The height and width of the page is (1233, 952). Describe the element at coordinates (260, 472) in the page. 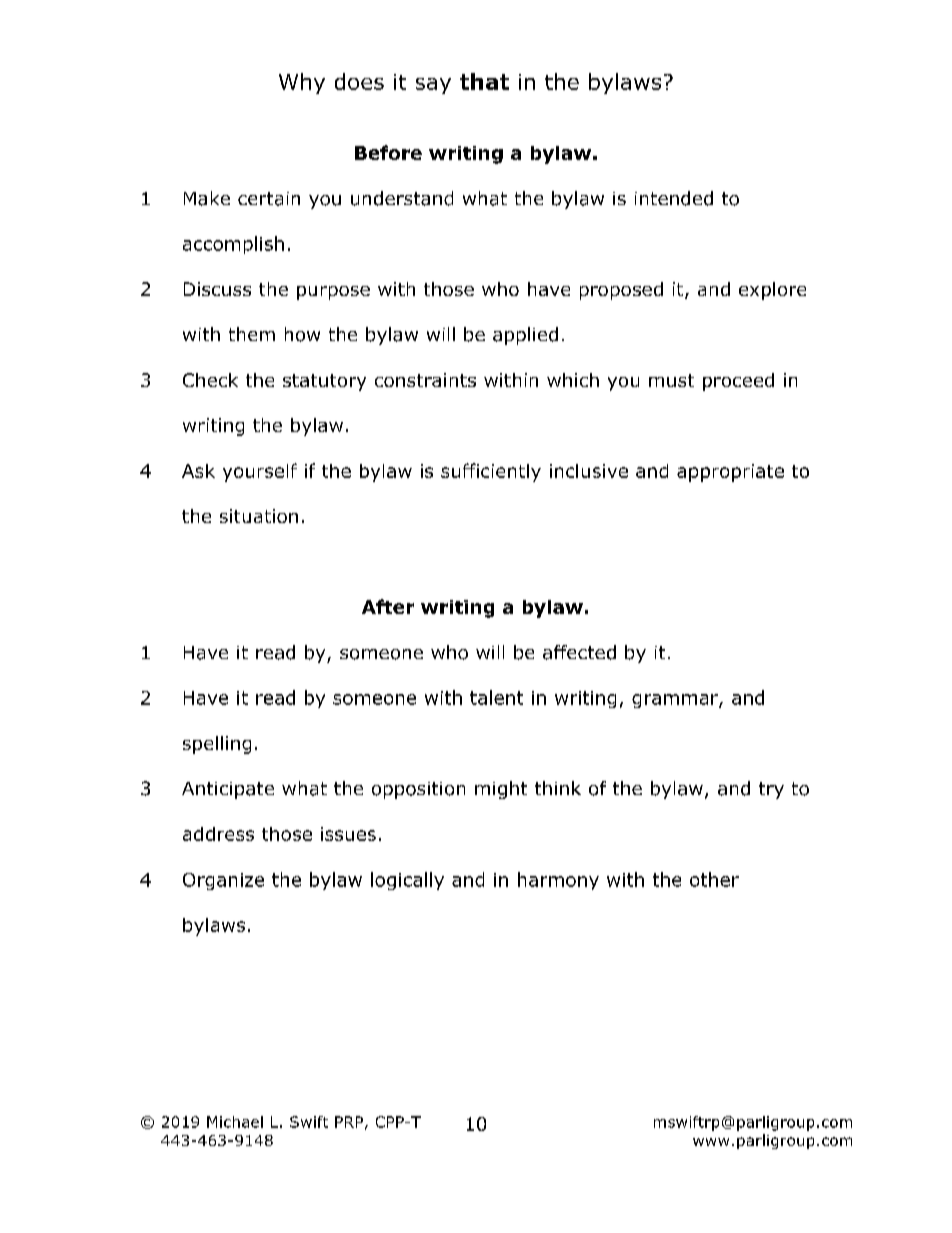

I see `yourself` at that location.
